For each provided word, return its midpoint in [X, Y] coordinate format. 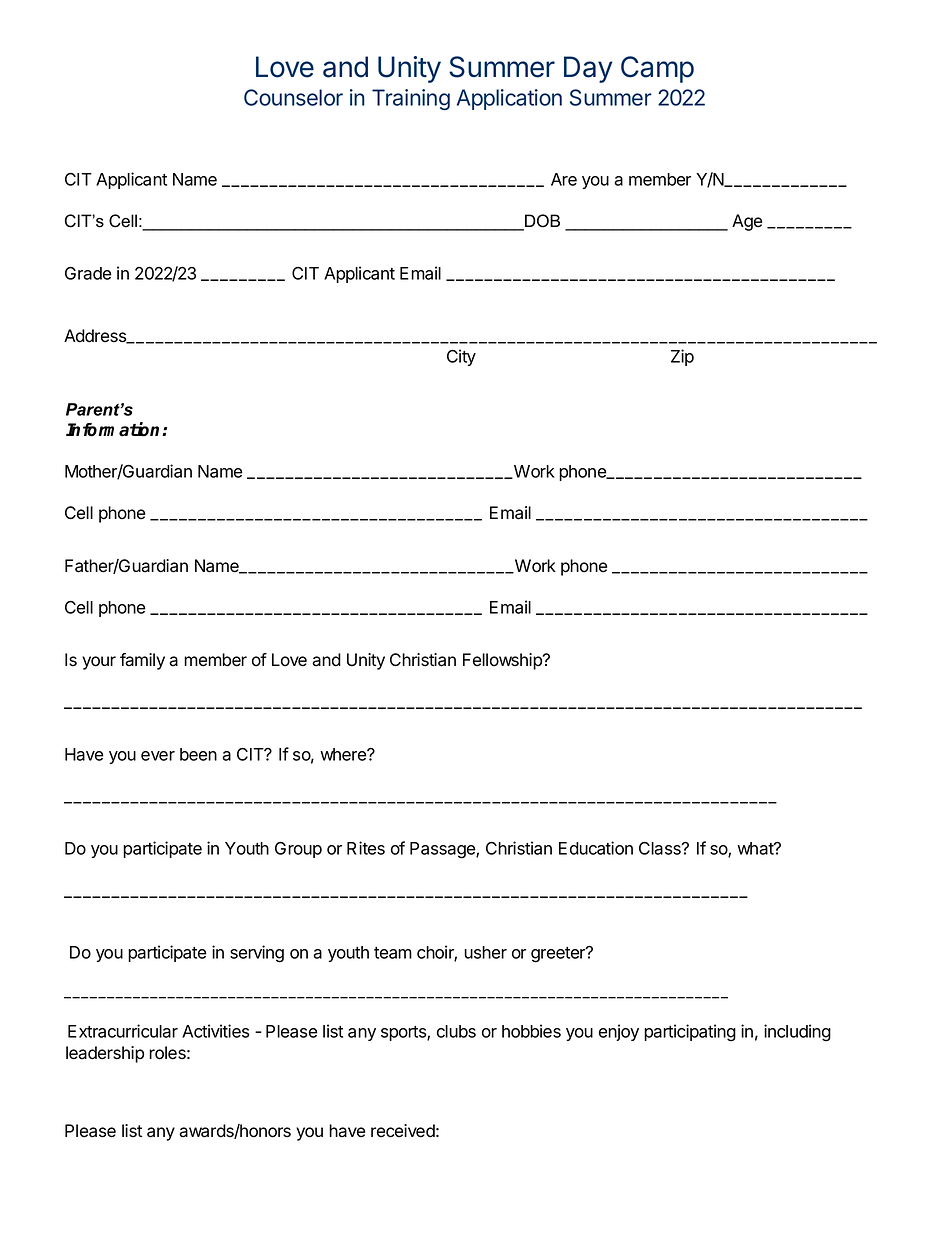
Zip [682, 357]
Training [411, 99]
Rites [366, 848]
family [142, 661]
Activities [215, 1031]
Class [661, 848]
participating [690, 1033]
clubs [456, 1031]
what [756, 848]
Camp [657, 69]
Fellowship [503, 661]
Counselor [293, 97]
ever [158, 756]
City [461, 357]
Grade [88, 273]
